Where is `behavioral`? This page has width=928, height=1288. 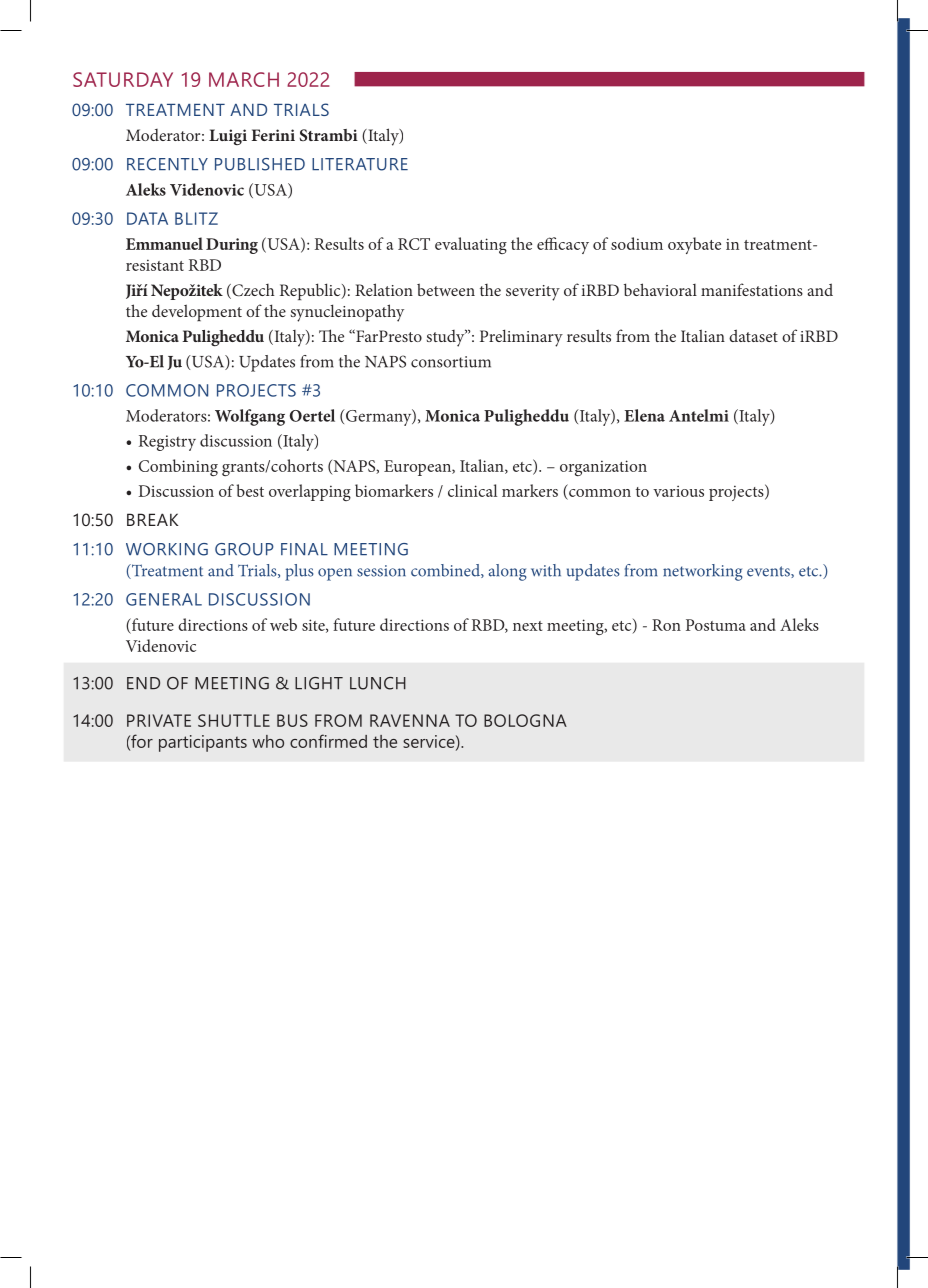 behavioral is located at coordinates (660, 289).
